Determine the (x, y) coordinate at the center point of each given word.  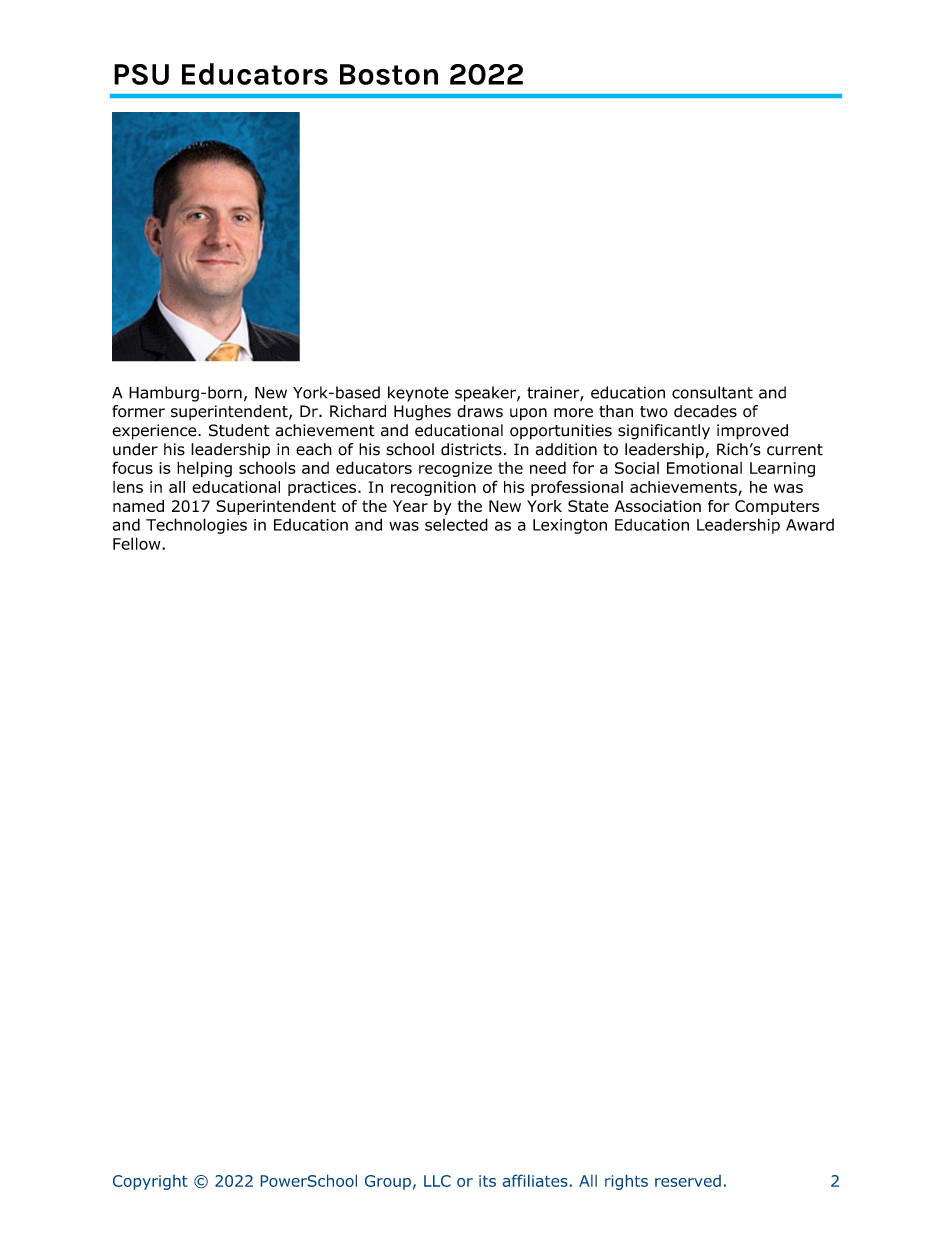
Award (810, 525)
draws (480, 411)
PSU (141, 74)
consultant (712, 392)
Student (239, 430)
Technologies (196, 526)
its (487, 1181)
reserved (688, 1181)
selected (456, 524)
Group (388, 1182)
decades (705, 411)
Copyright (150, 1182)
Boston (389, 74)
